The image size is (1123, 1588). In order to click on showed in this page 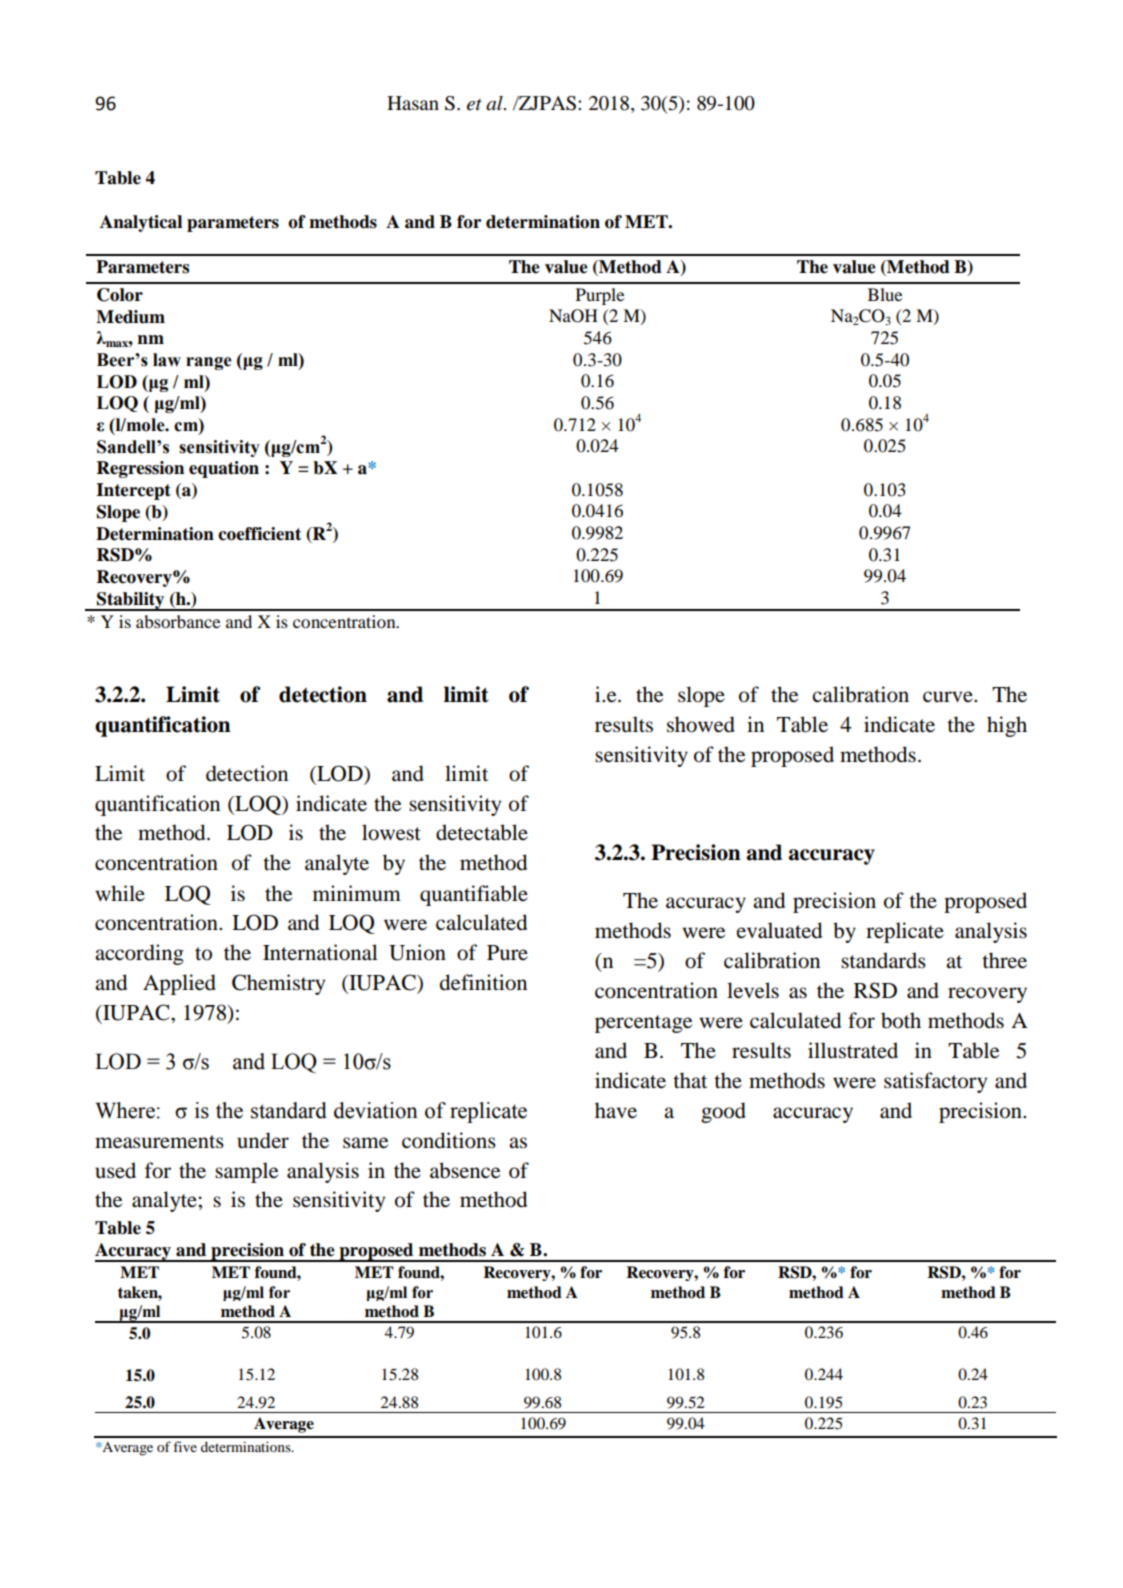, I will do `click(701, 724)`.
